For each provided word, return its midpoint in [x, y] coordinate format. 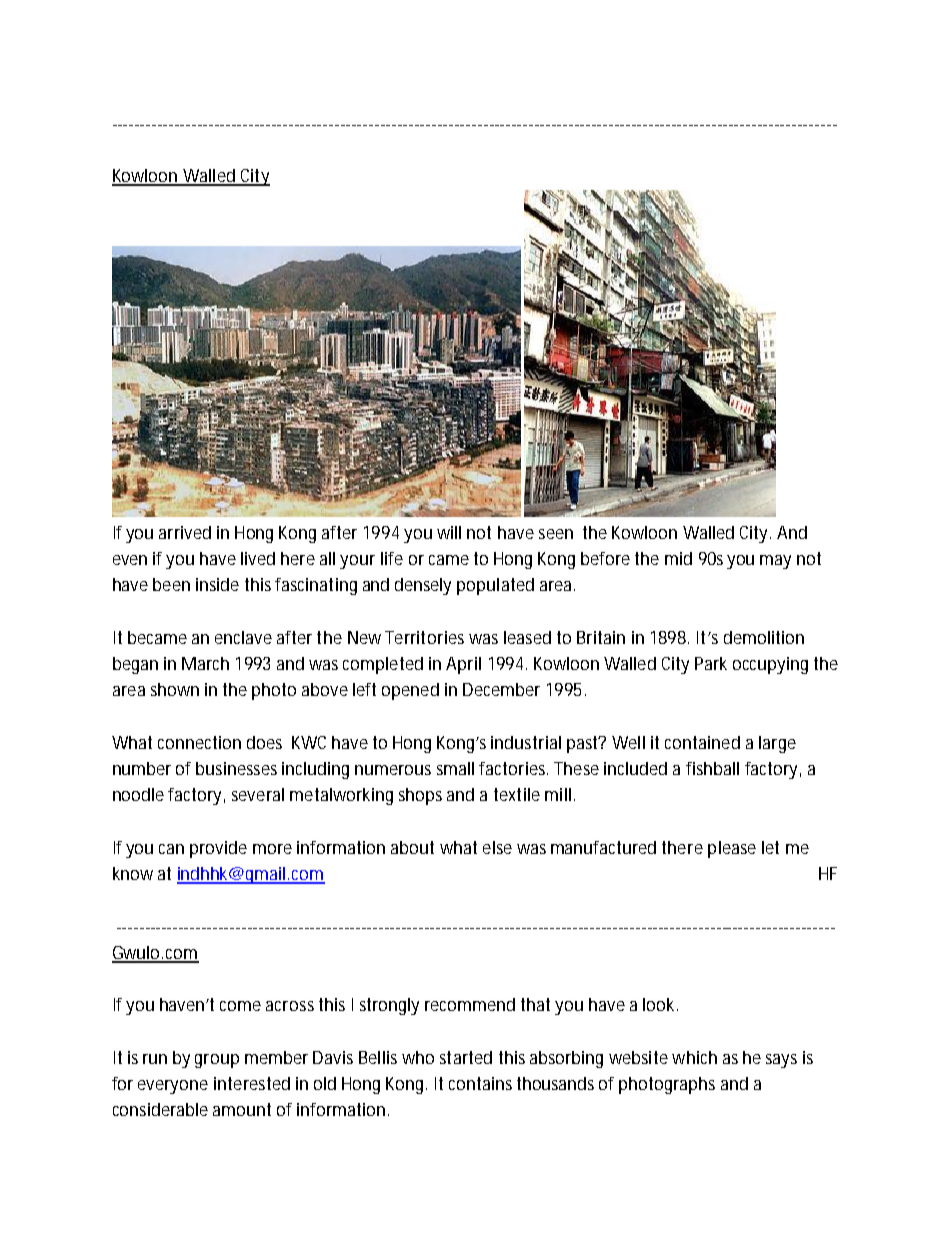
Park [711, 663]
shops [420, 796]
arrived [185, 532]
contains [480, 1083]
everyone [173, 1087]
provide [218, 849]
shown [175, 689]
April [463, 665]
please [732, 849]
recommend [470, 1004]
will [449, 532]
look [658, 1004]
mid [678, 558]
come [240, 1006]
